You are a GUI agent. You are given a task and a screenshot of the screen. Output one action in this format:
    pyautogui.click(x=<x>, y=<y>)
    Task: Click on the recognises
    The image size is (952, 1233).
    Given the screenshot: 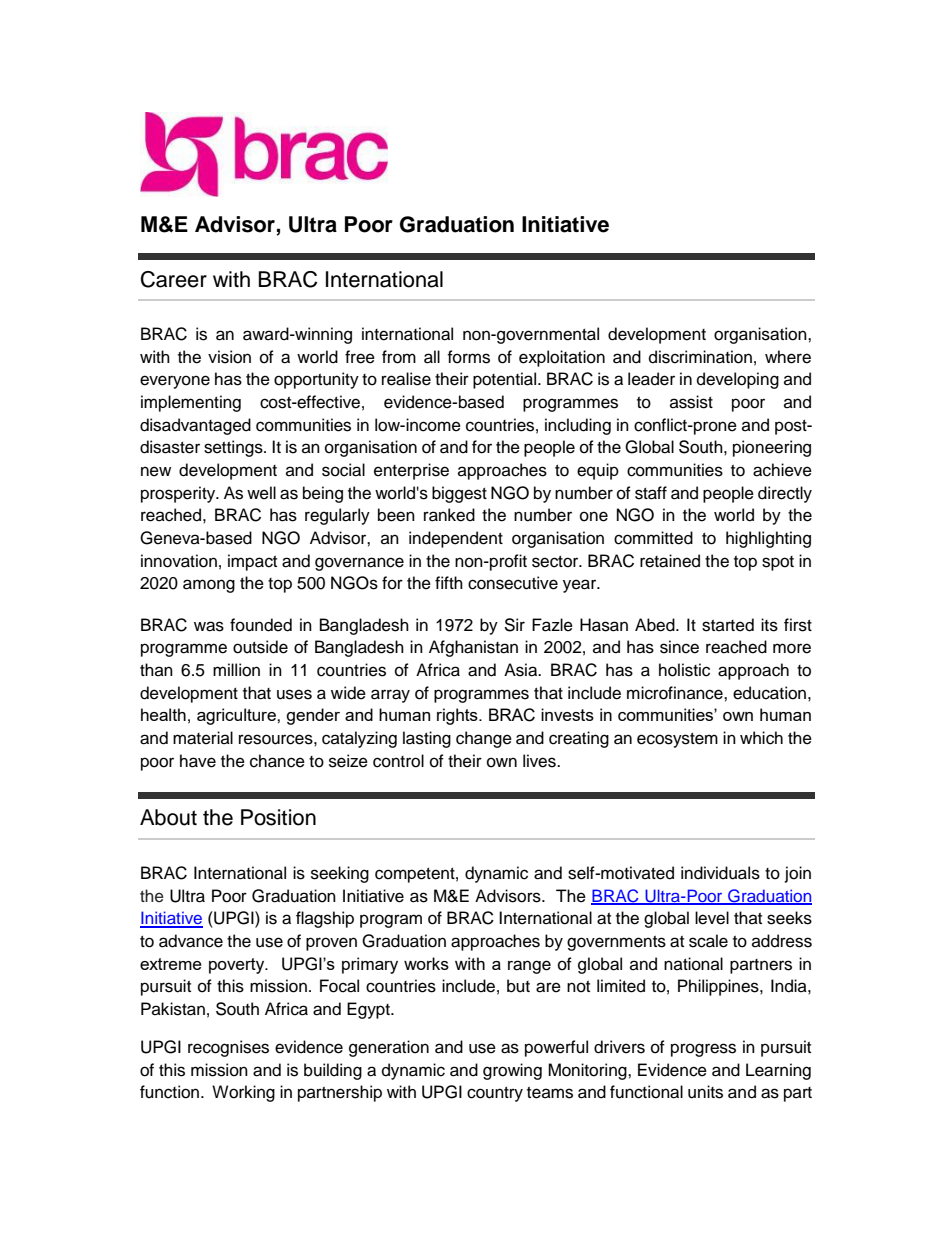 What is the action you would take?
    pyautogui.click(x=228, y=1048)
